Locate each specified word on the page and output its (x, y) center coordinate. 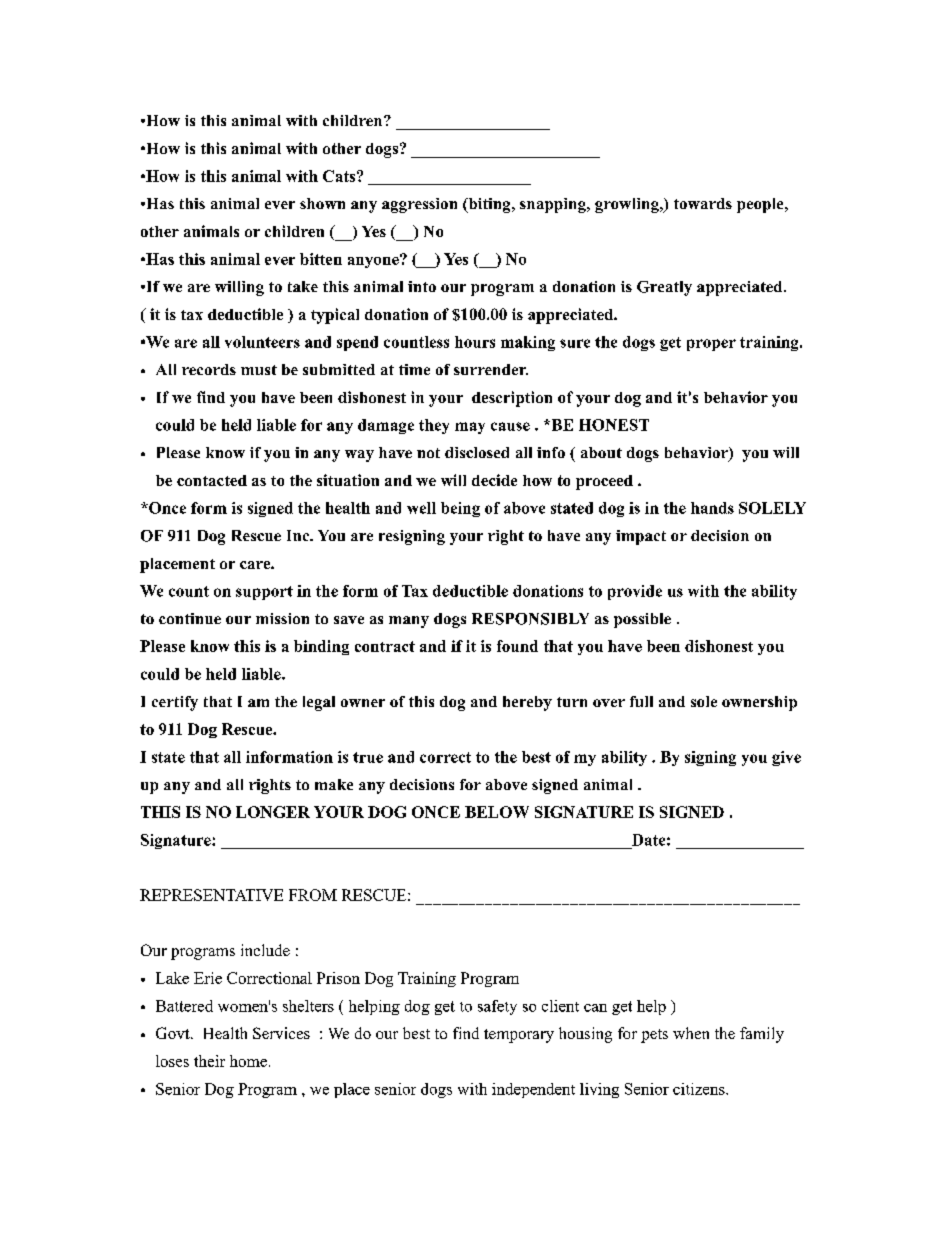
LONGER (273, 812)
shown (322, 203)
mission (282, 618)
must (259, 370)
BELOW (497, 812)
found (517, 646)
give (786, 758)
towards (703, 203)
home (248, 1061)
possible (642, 620)
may (470, 428)
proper (711, 345)
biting (489, 205)
